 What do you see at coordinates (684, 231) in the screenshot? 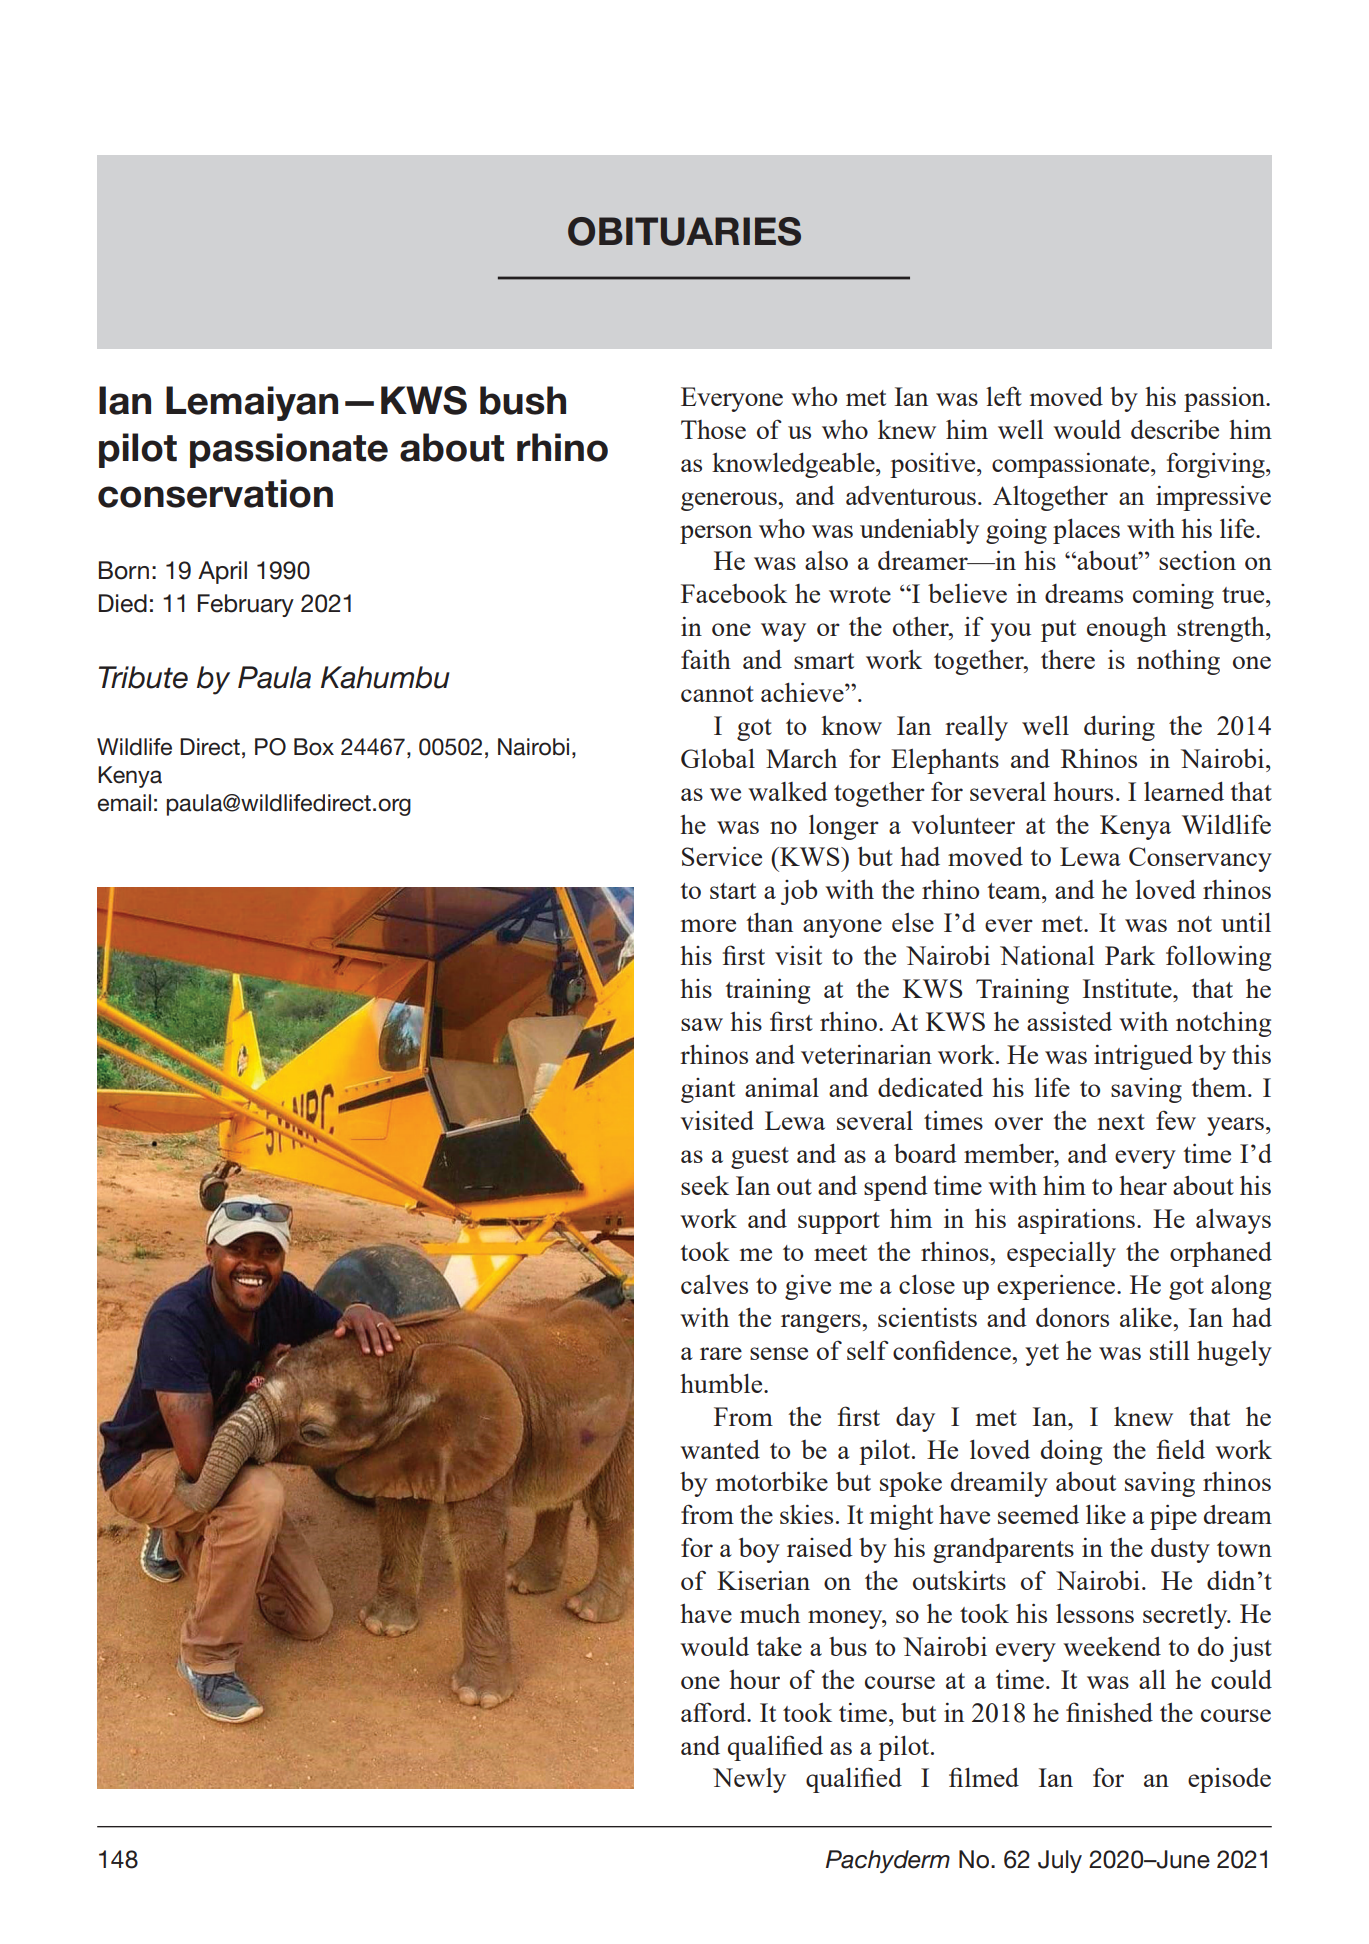
I see `OBITUARIES` at bounding box center [684, 231].
